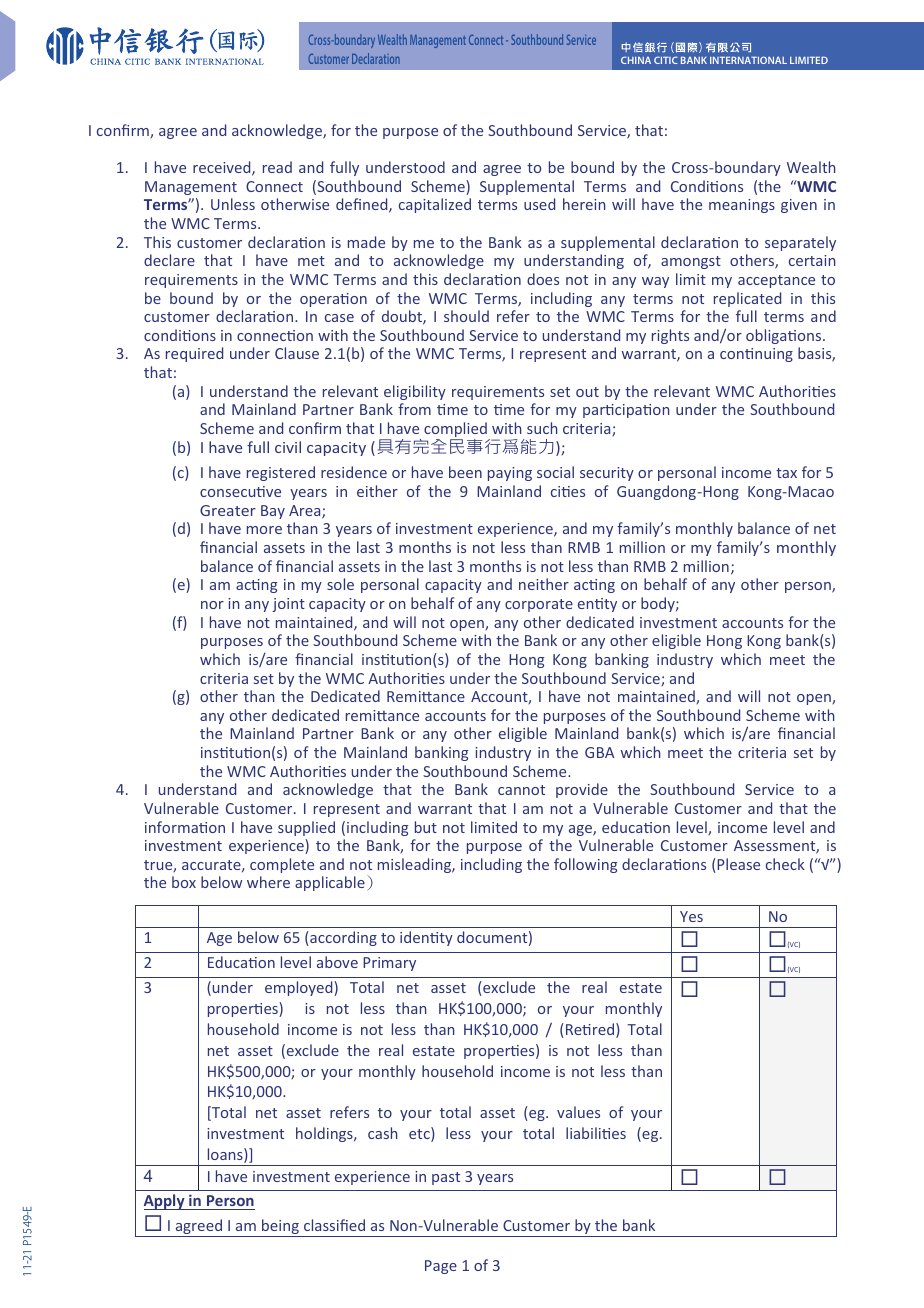 The height and width of the page is (1308, 924). Describe the element at coordinates (441, 1267) in the page. I see `Page` at that location.
